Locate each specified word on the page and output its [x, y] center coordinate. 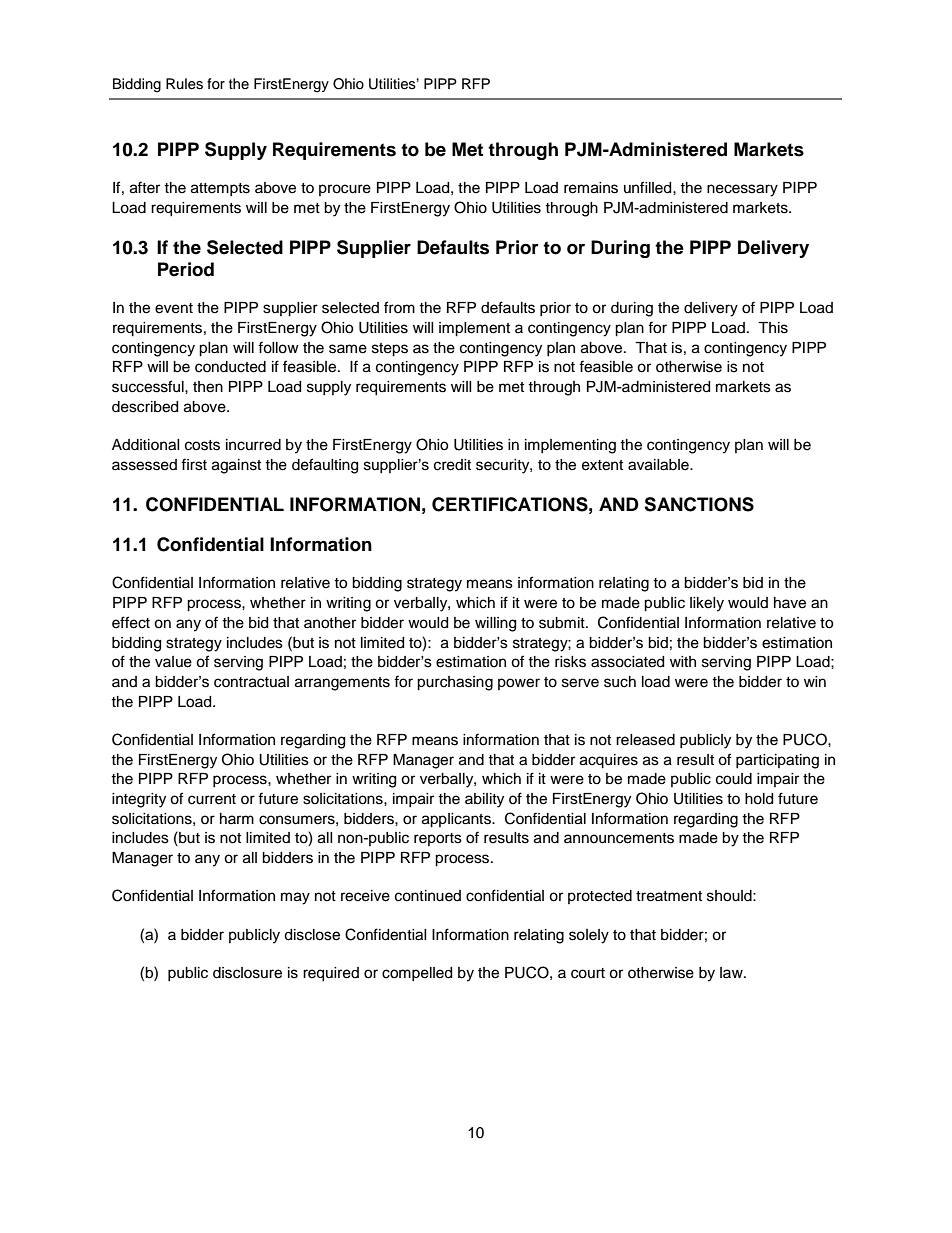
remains [591, 188]
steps [390, 350]
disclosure [247, 973]
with [683, 661]
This [773, 328]
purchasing [455, 683]
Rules [184, 84]
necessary [742, 190]
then [208, 387]
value [173, 662]
